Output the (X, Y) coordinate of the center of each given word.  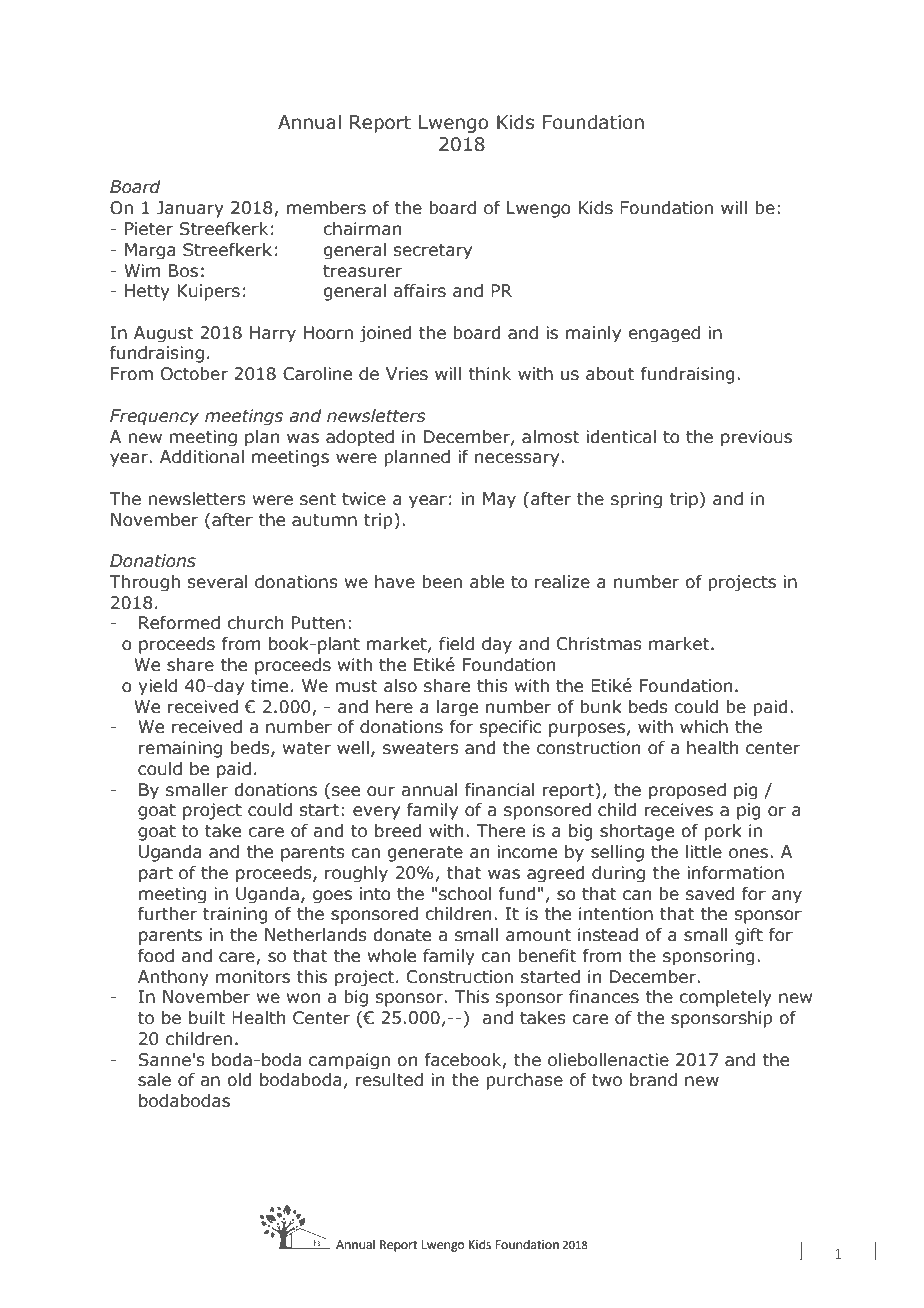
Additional (202, 457)
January (190, 209)
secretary (433, 251)
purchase (524, 1081)
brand (653, 1080)
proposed (687, 791)
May (499, 500)
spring (636, 500)
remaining (180, 749)
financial (500, 790)
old (240, 1080)
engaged (664, 334)
